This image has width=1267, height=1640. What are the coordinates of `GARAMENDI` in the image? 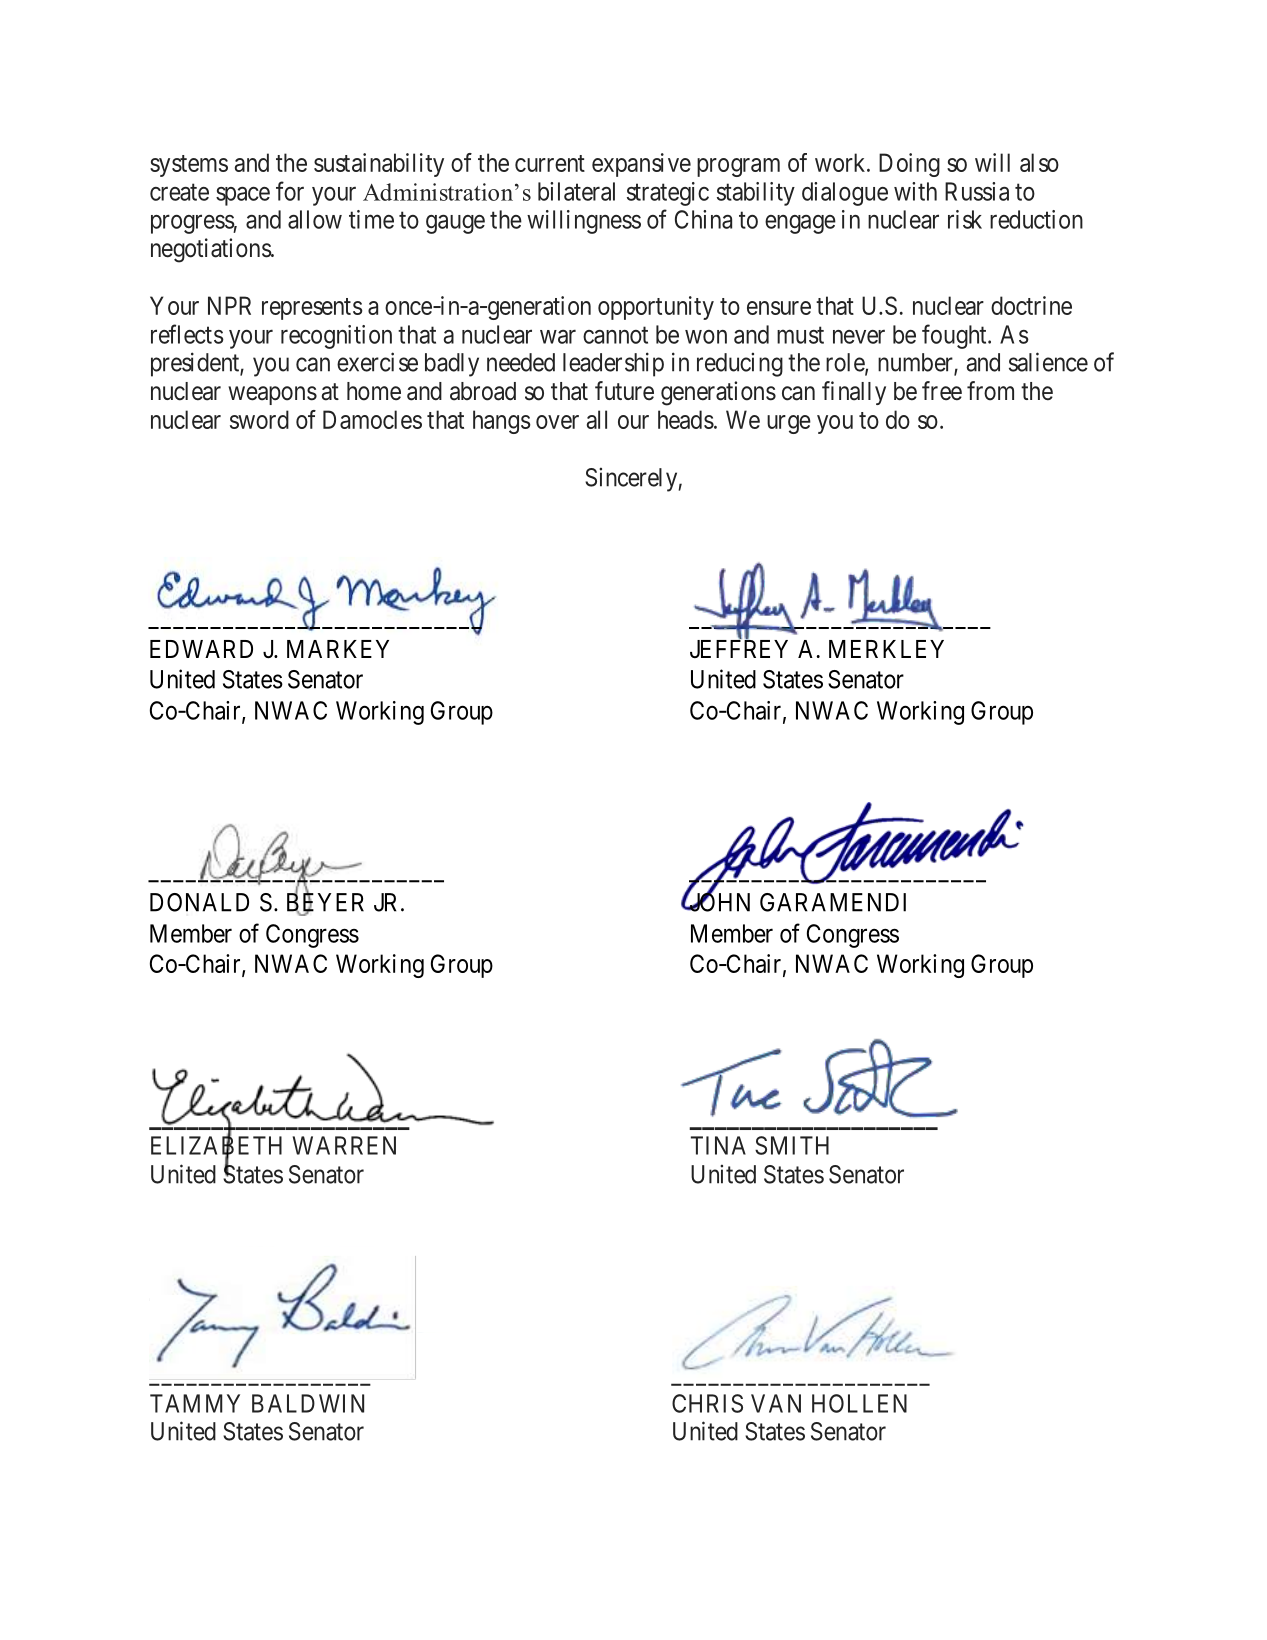 It's located at (833, 902).
